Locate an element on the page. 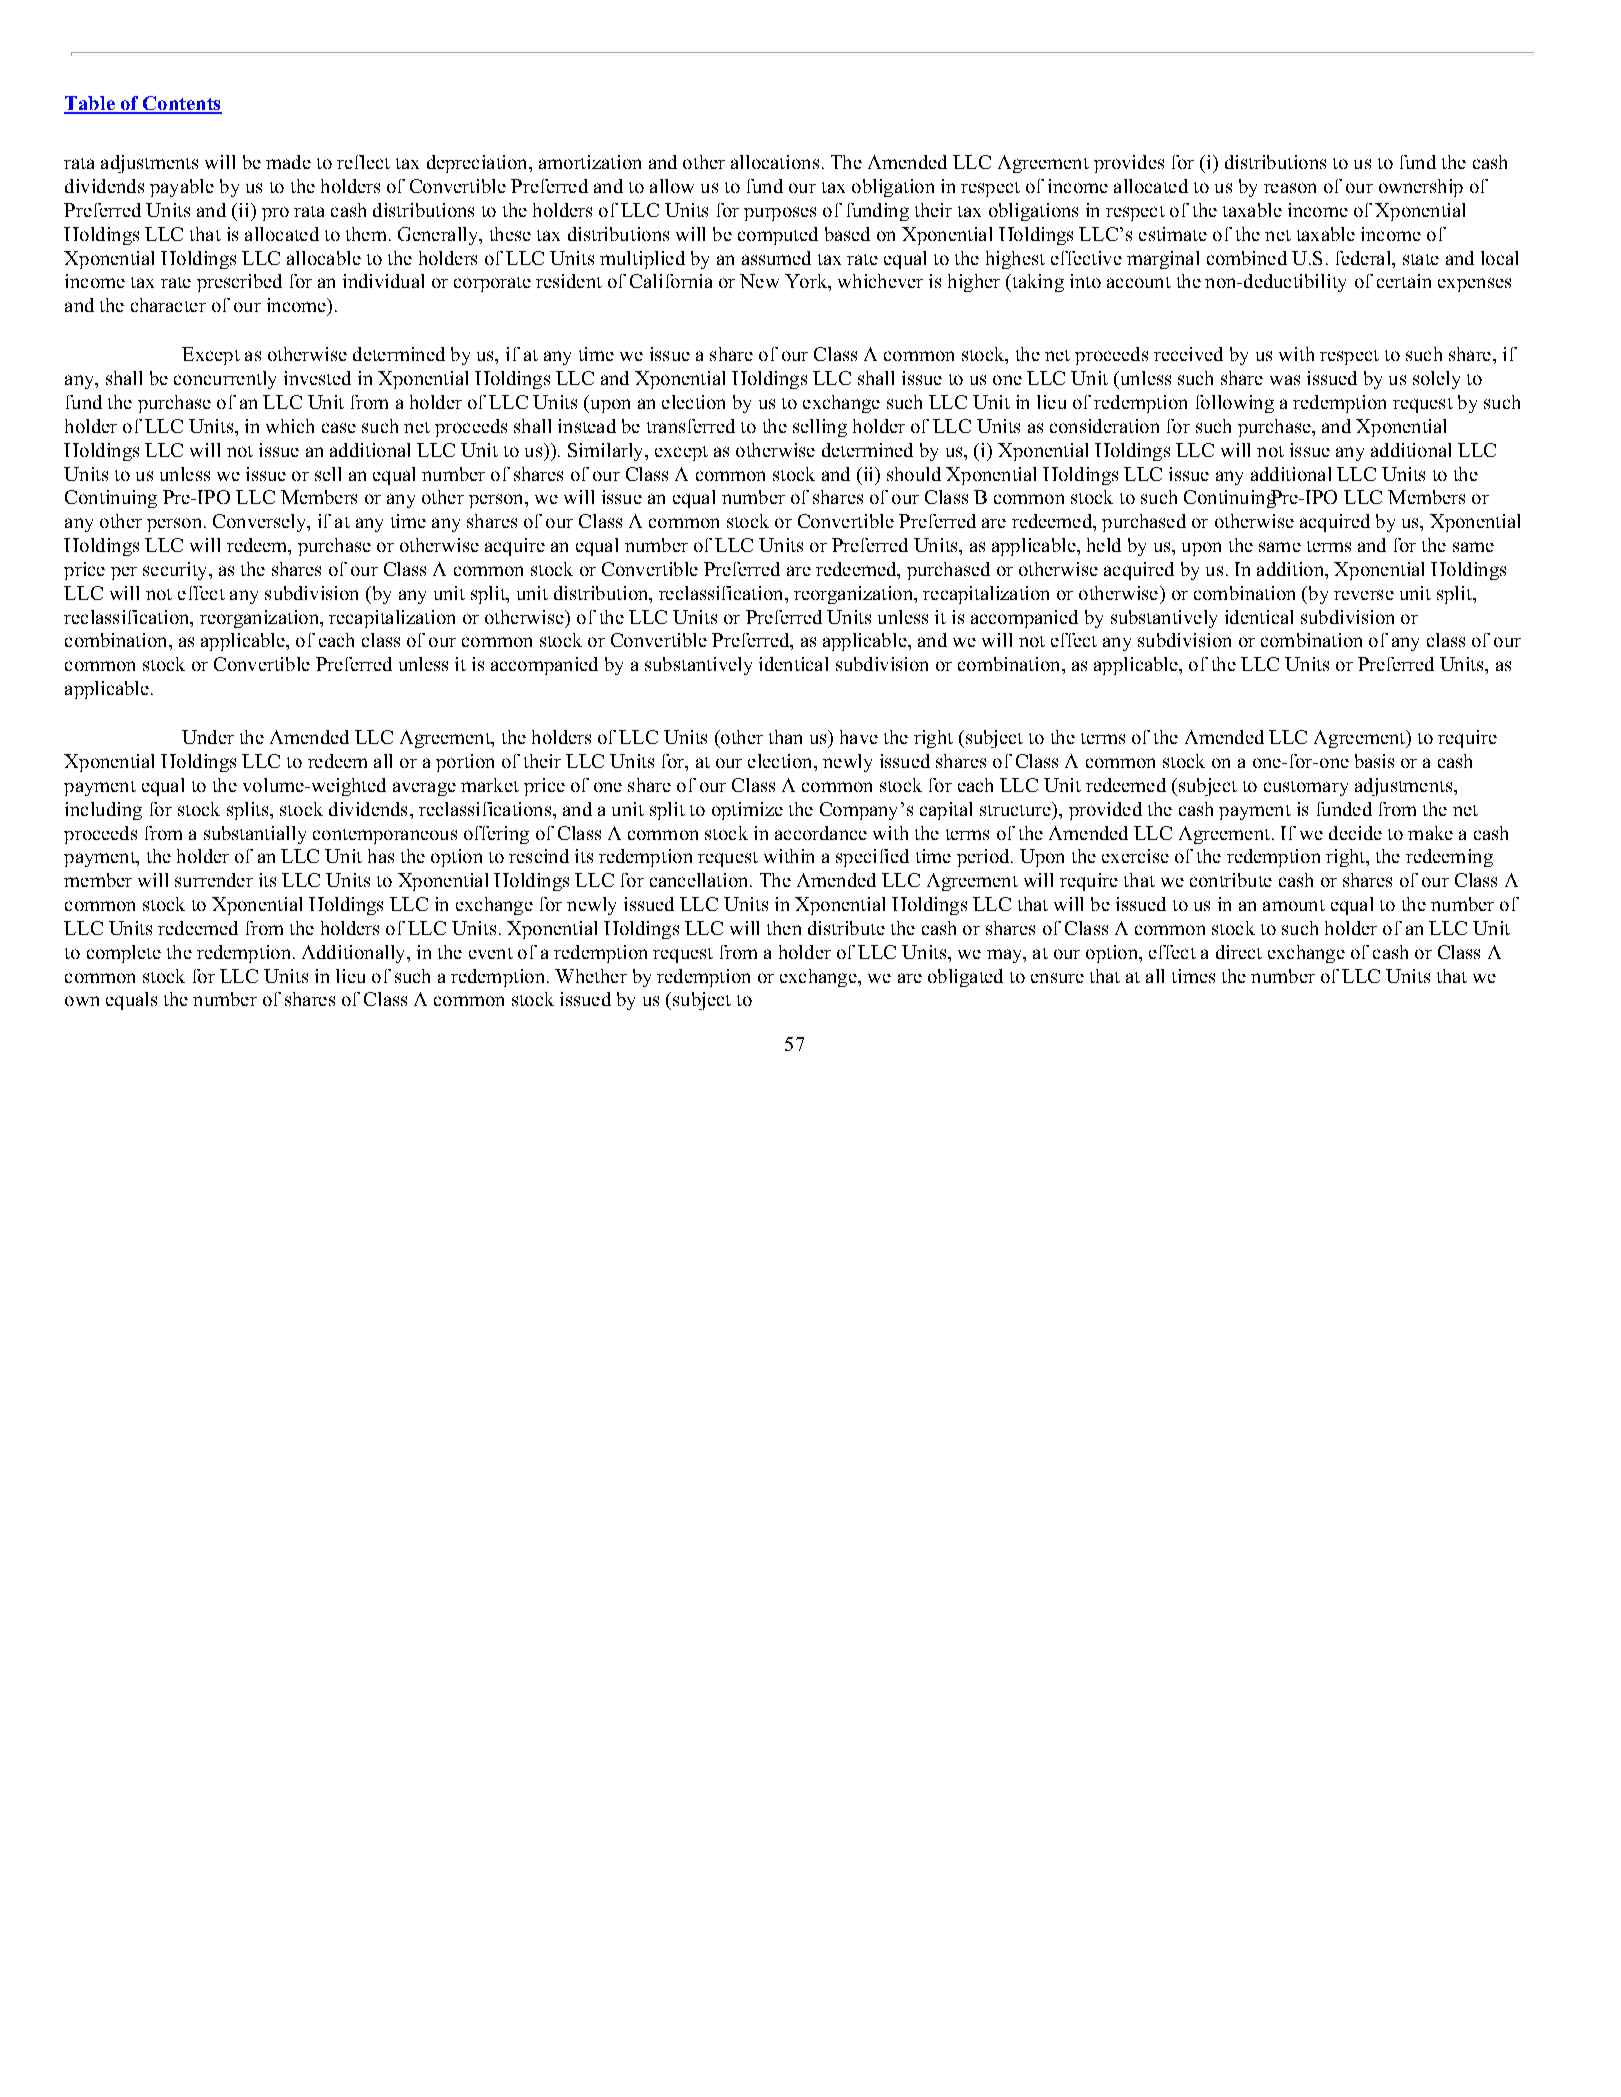 The image size is (1621, 2097). reverse is located at coordinates (1364, 595).
